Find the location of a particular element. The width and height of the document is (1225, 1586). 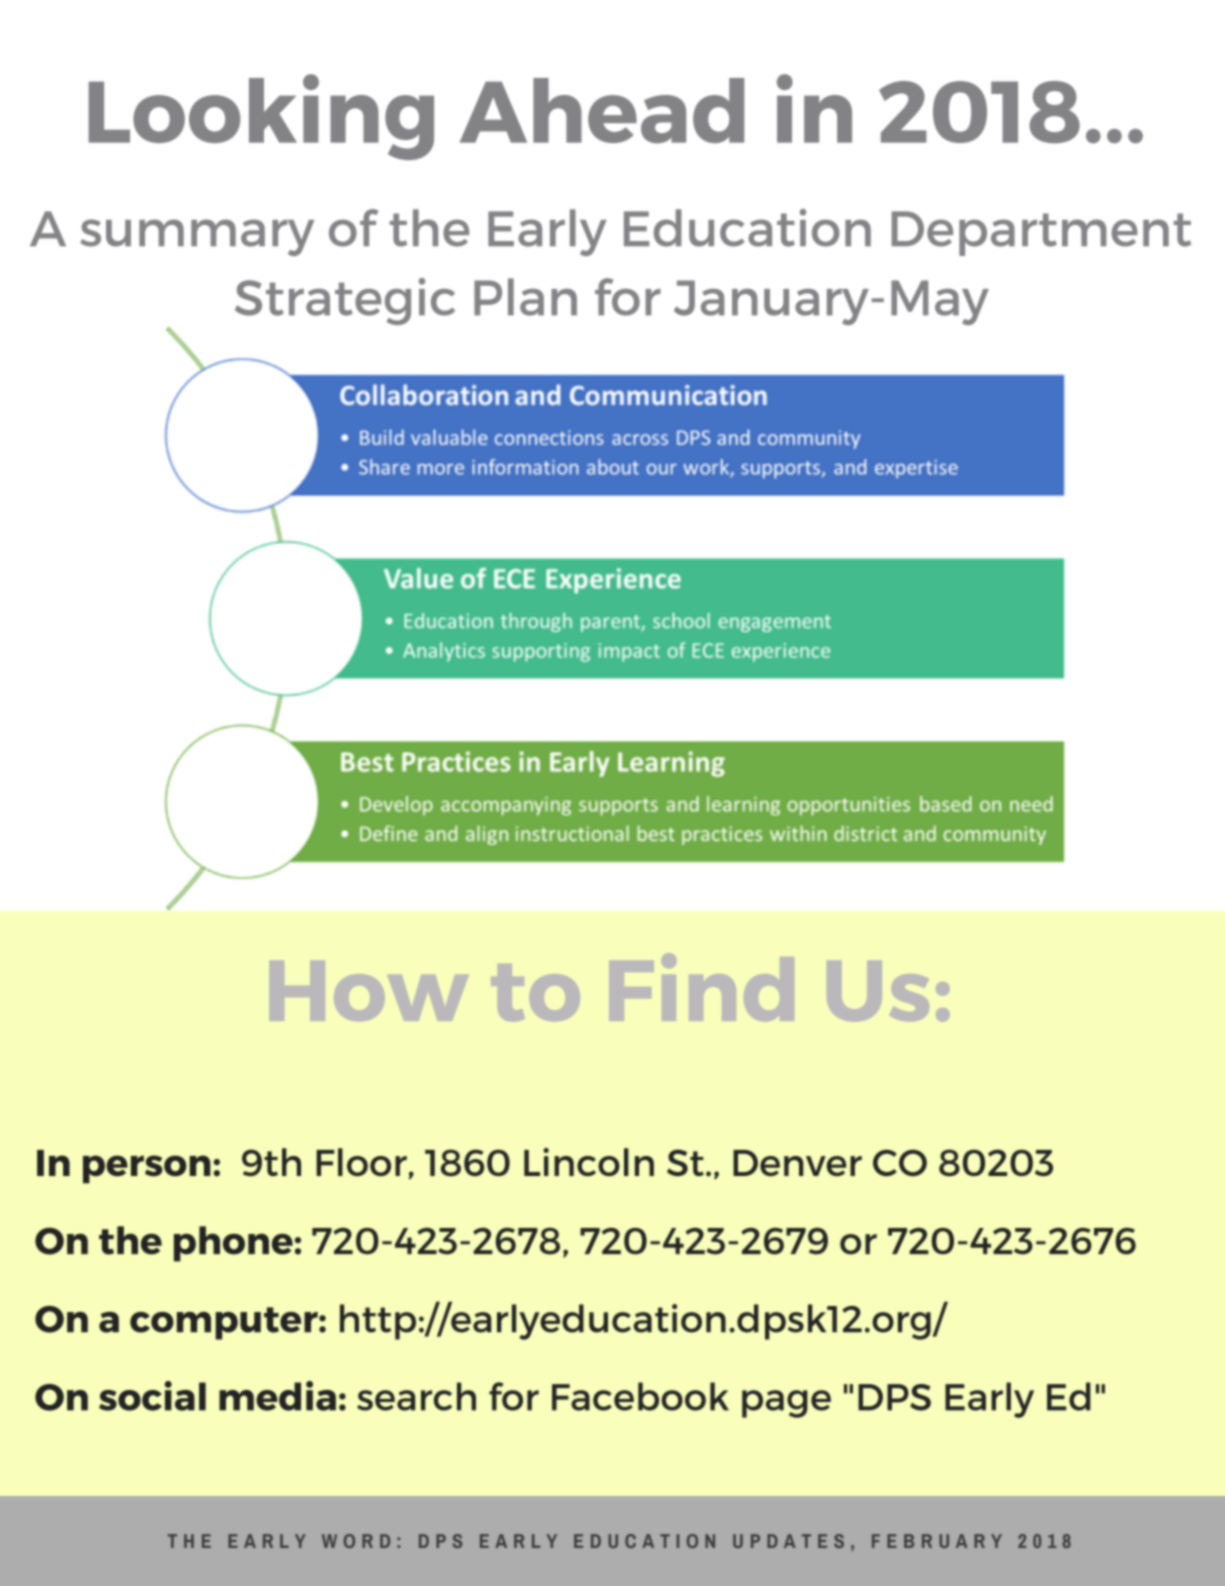

Department is located at coordinates (1041, 233).
